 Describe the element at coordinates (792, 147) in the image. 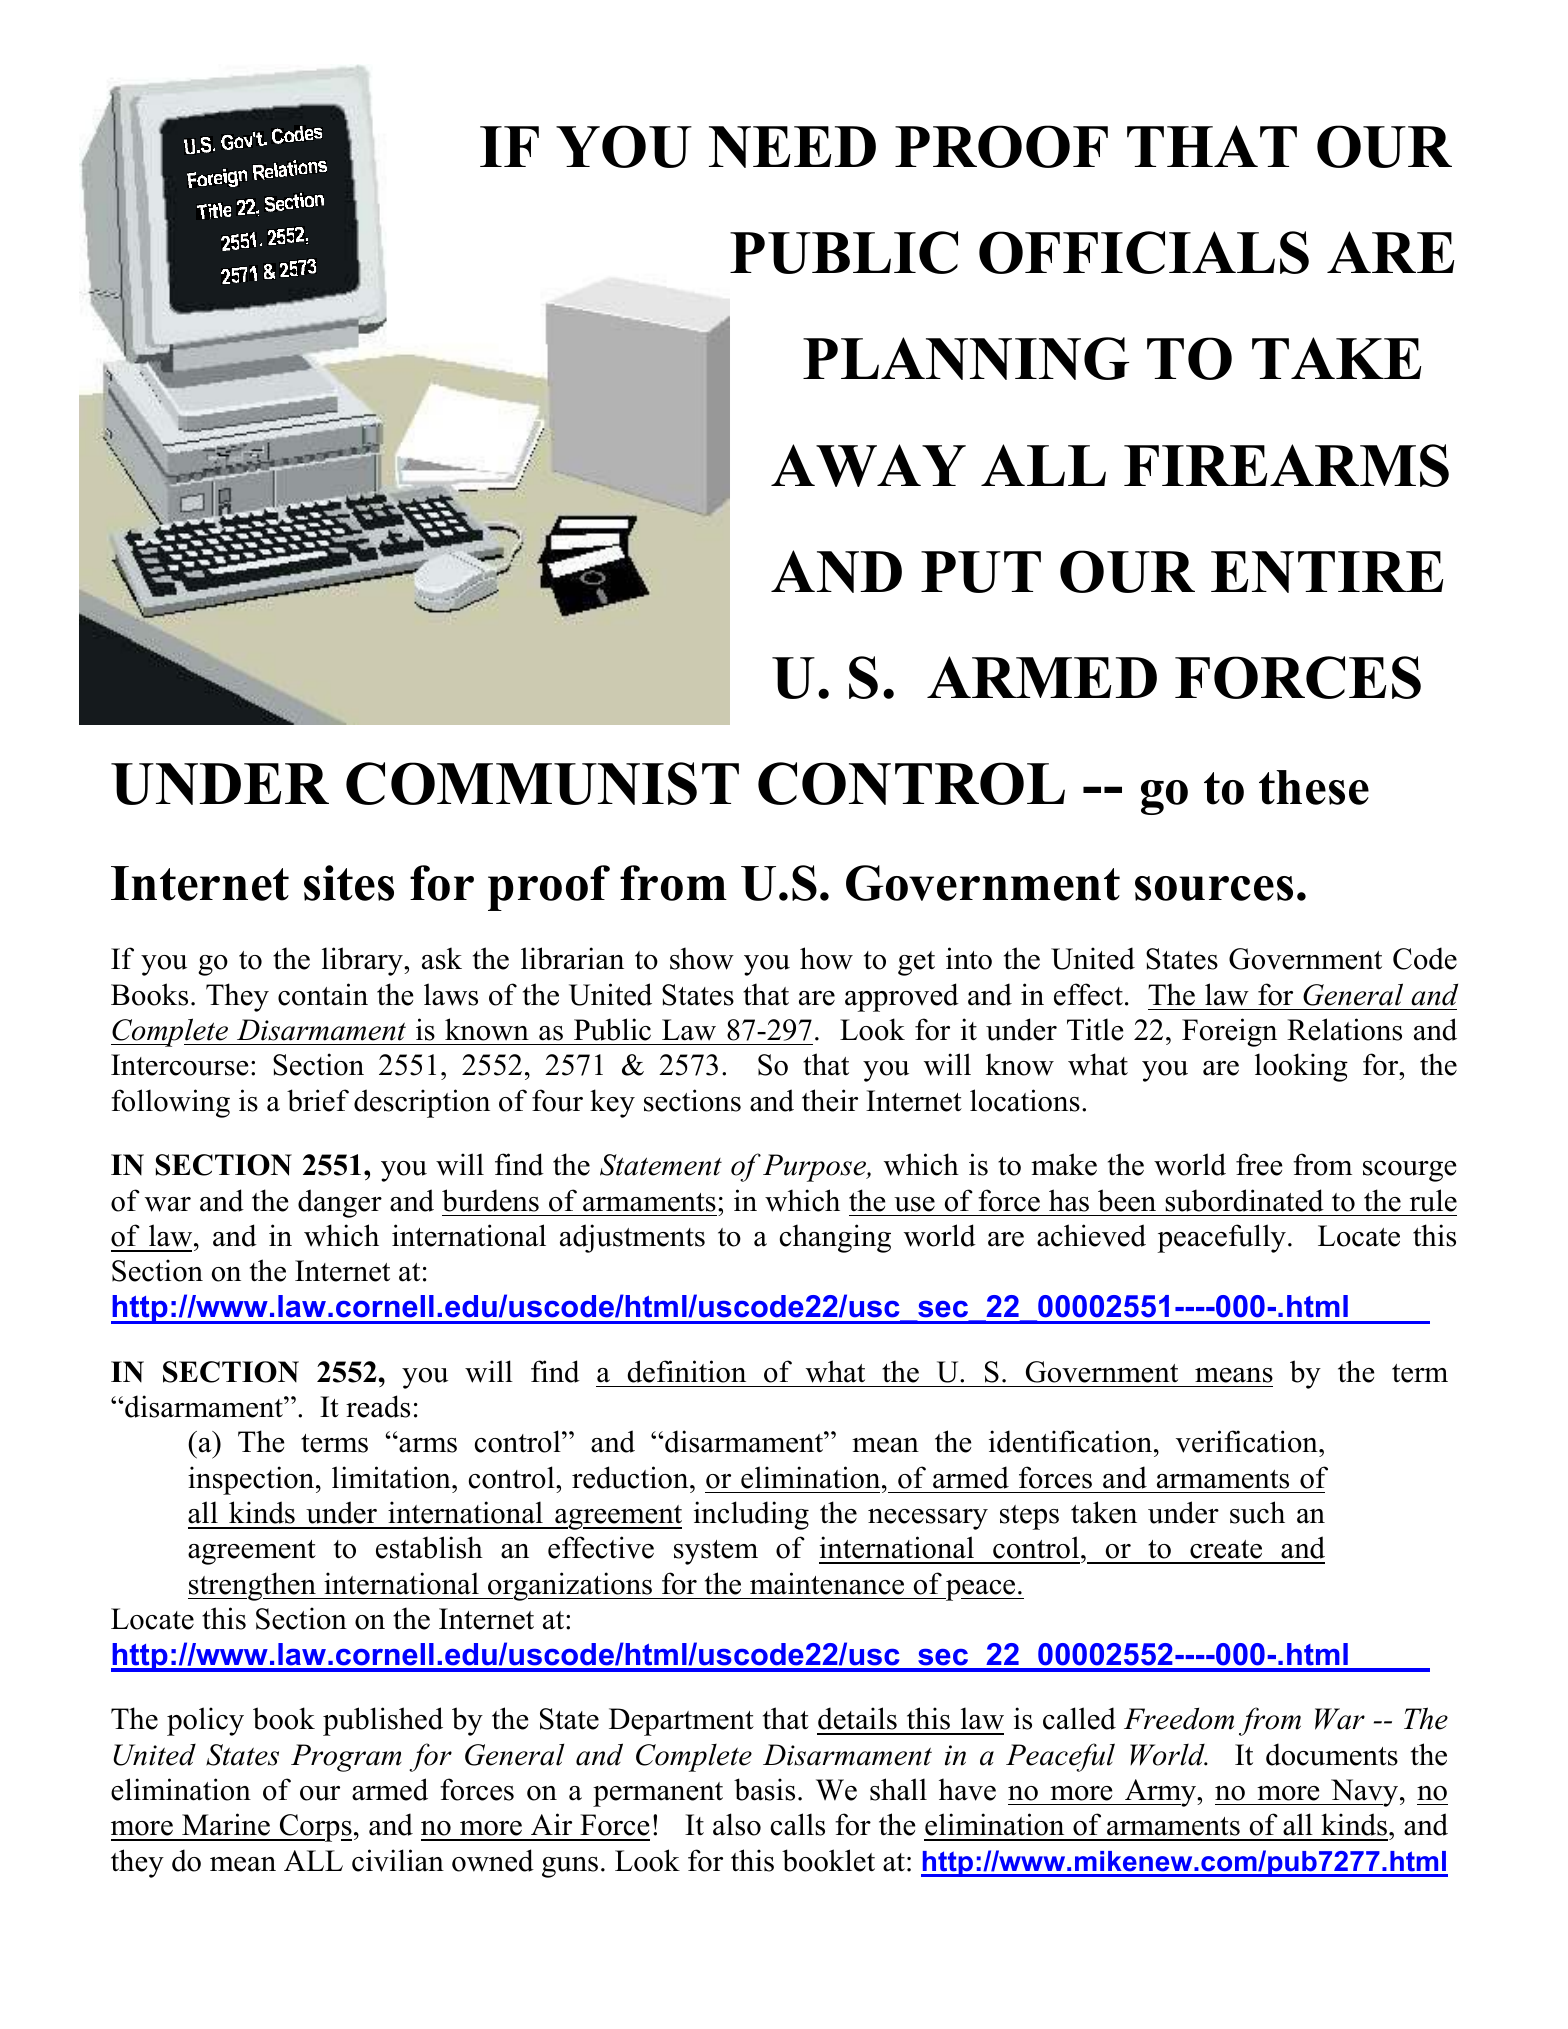

I see `NEED` at that location.
